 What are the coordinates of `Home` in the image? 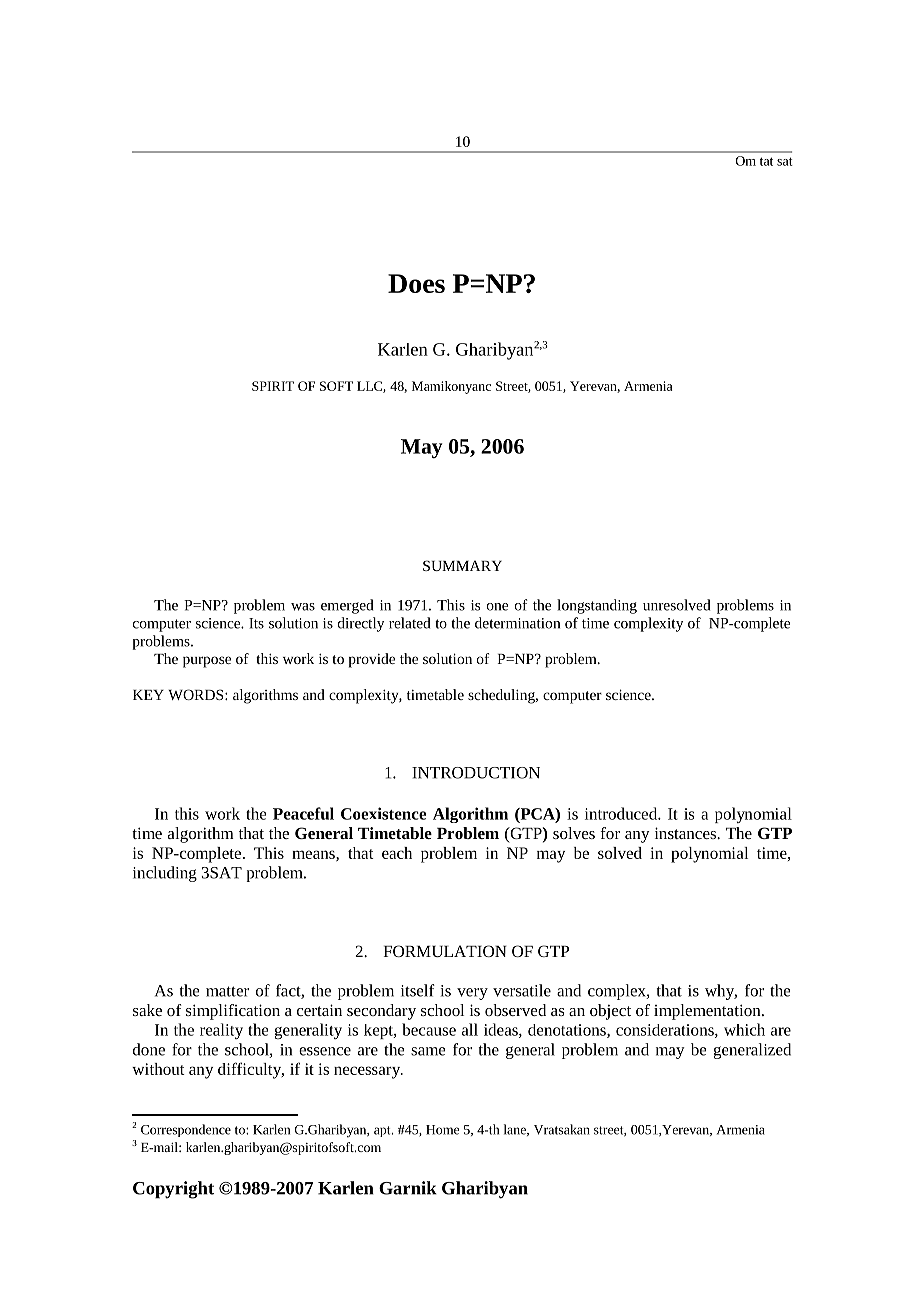 It's located at (443, 1130).
